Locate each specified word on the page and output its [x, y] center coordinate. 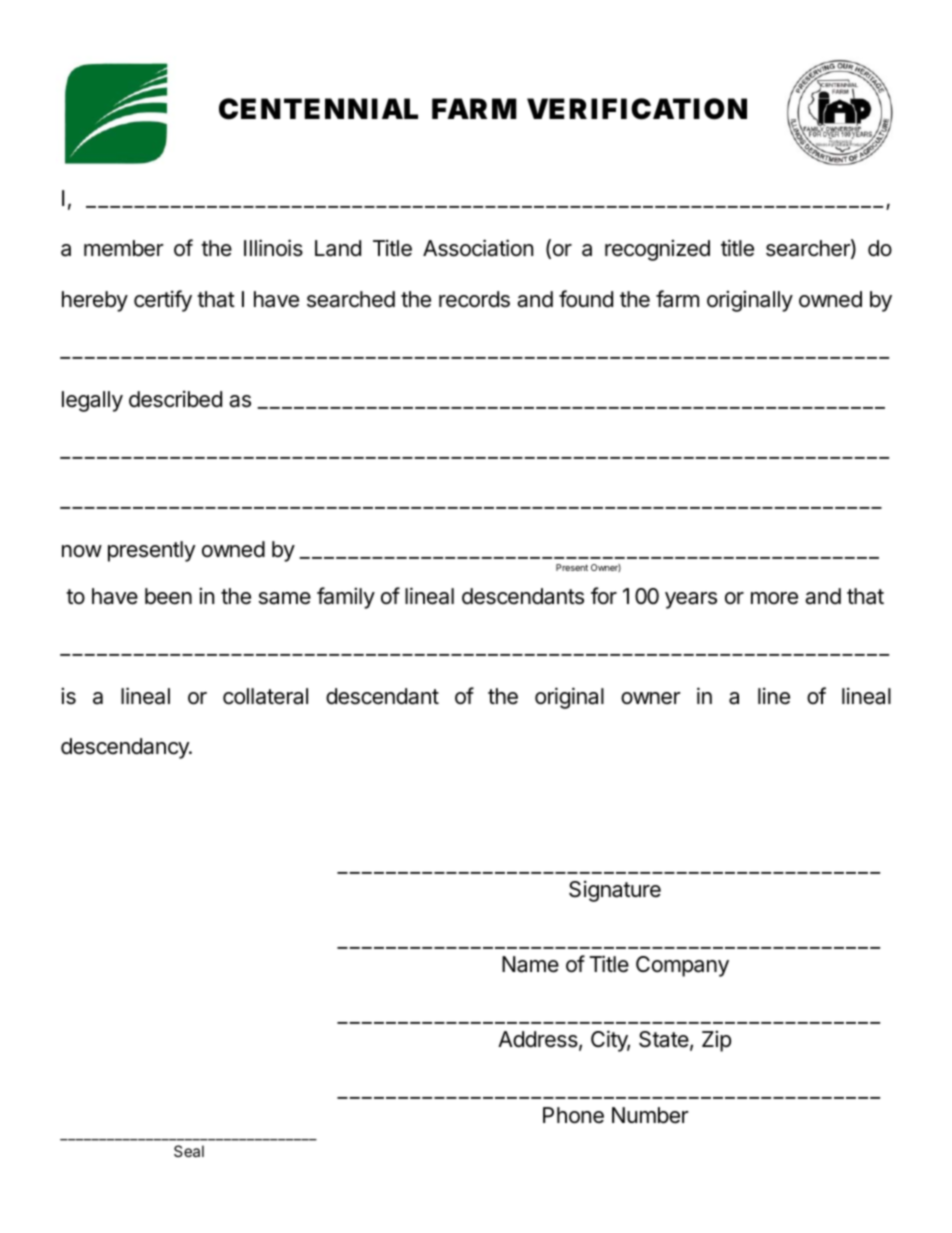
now [82, 551]
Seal [189, 1151]
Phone [573, 1115]
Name [530, 964]
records [474, 299]
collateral [265, 696]
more [774, 598]
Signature [615, 891]
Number [650, 1115]
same [285, 598]
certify [163, 301]
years [691, 600]
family [346, 598]
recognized [657, 250]
